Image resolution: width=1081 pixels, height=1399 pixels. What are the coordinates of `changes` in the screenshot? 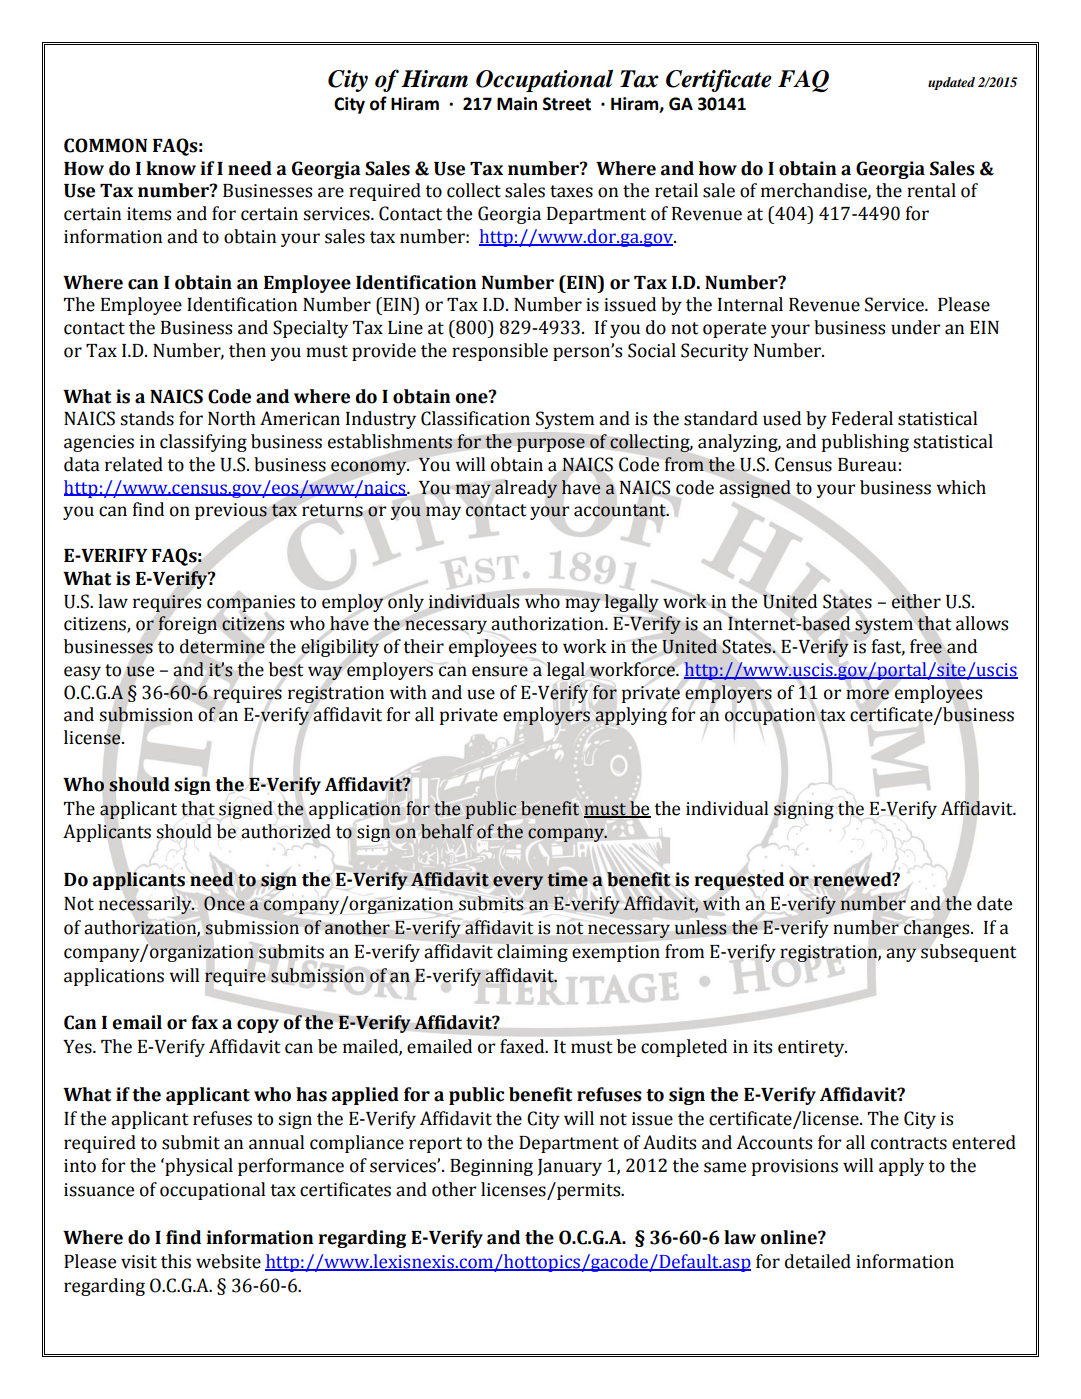 It's located at (938, 929).
